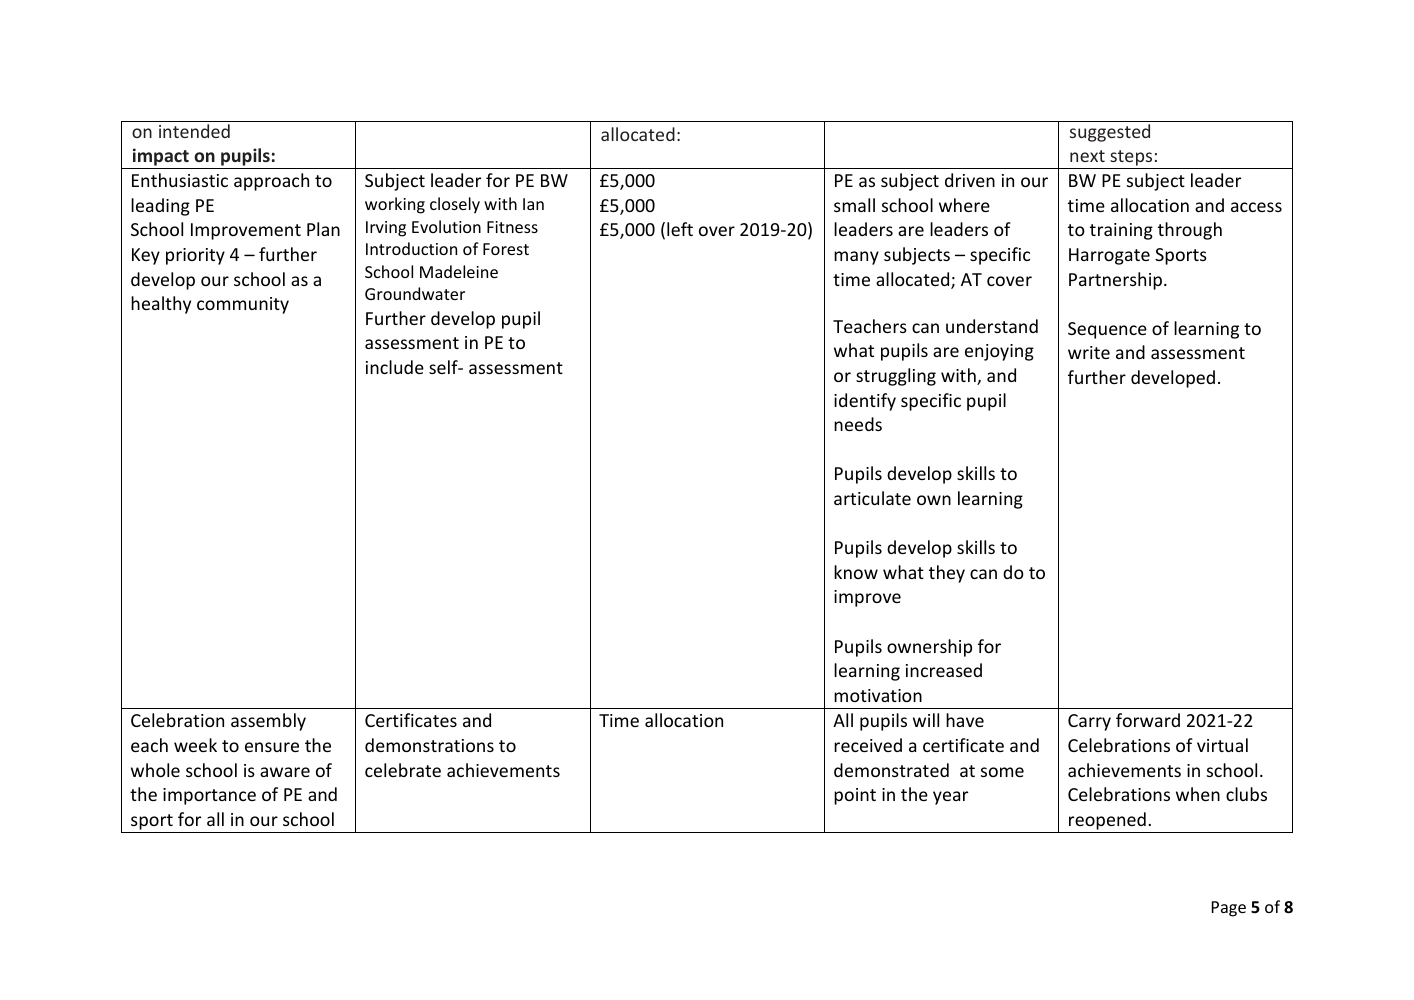  Describe the element at coordinates (1131, 159) in the screenshot. I see `steps` at that location.
